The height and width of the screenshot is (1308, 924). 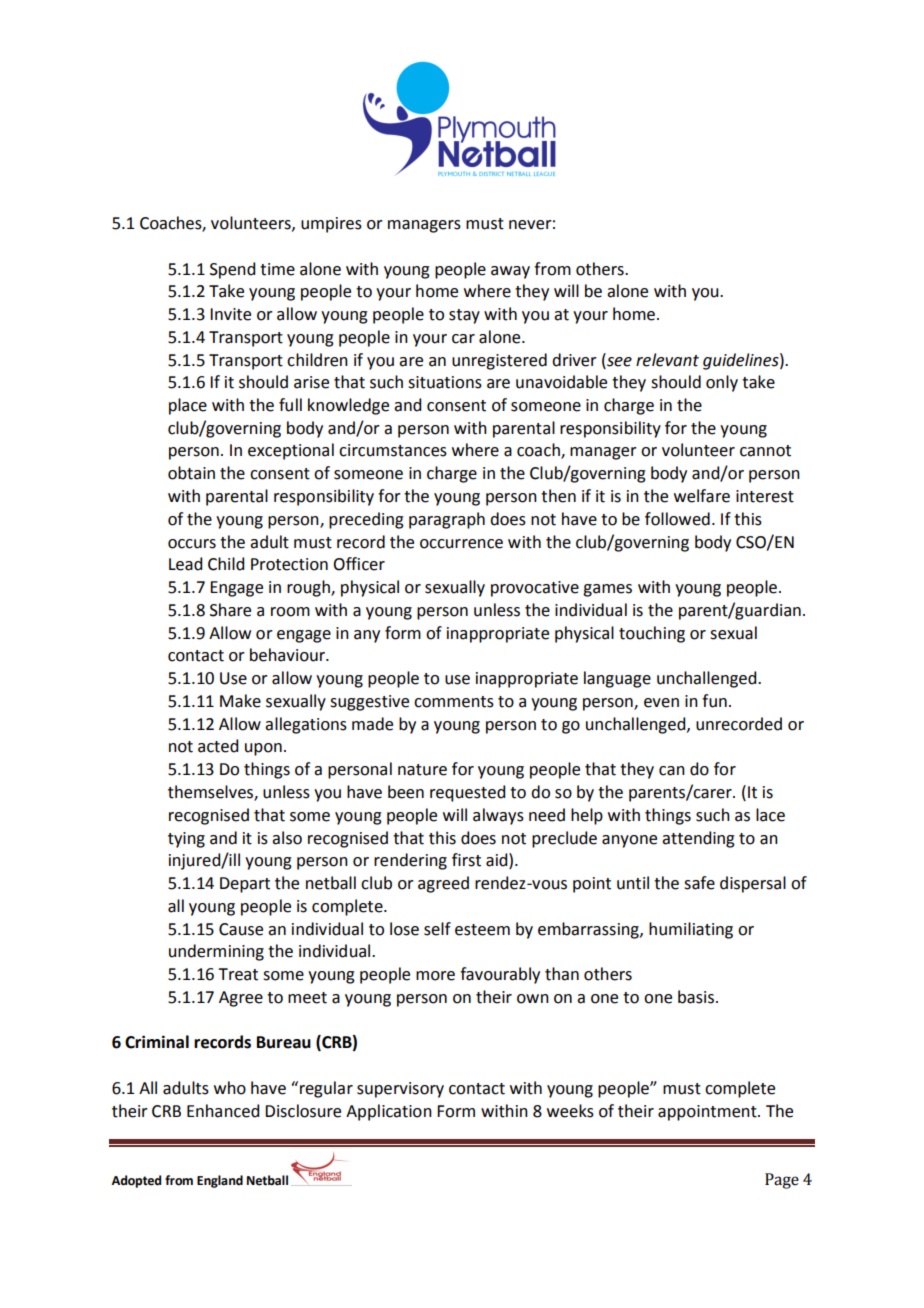 I want to click on obtain, so click(x=191, y=473).
